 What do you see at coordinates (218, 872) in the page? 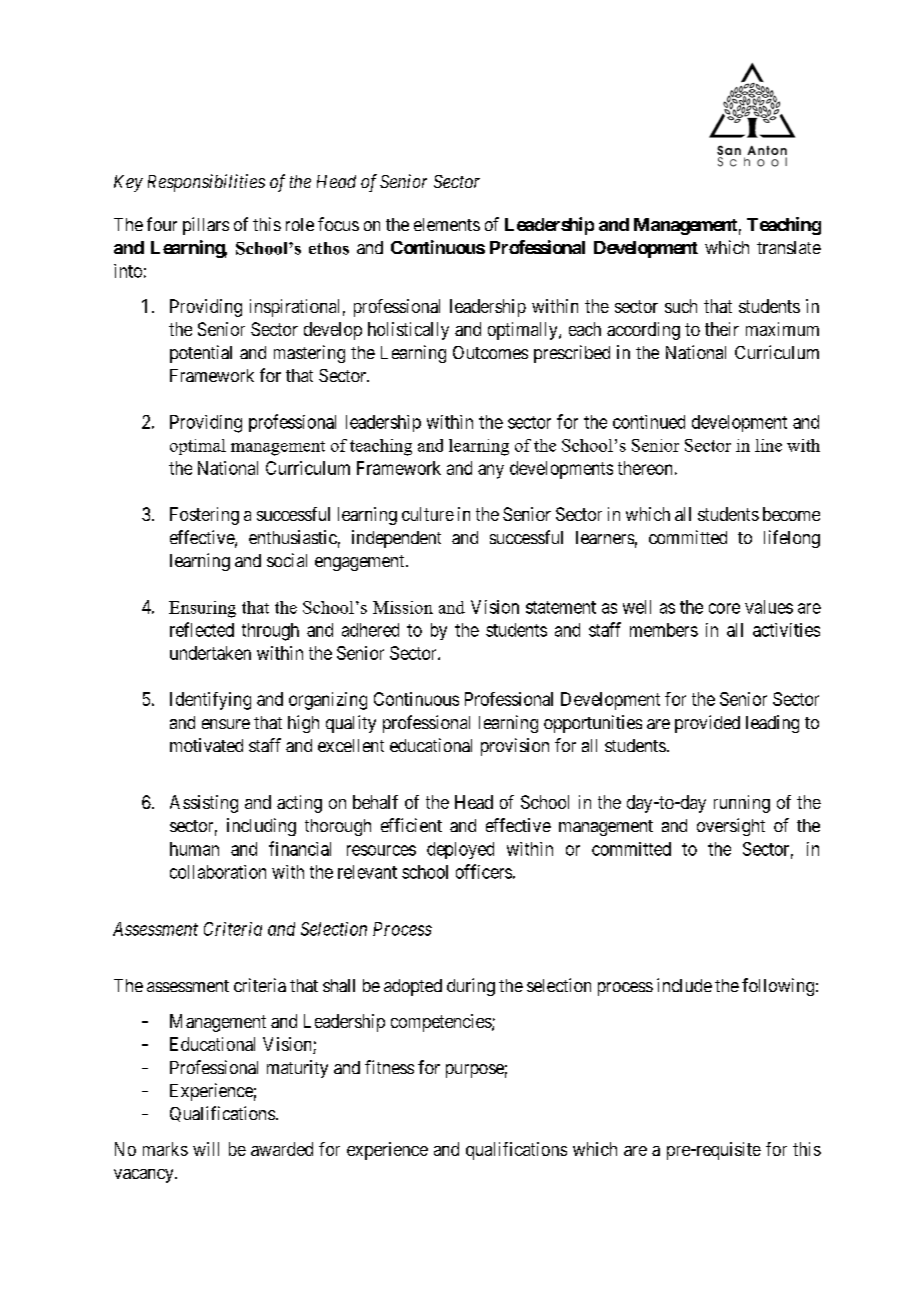
I see `collaboration` at bounding box center [218, 872].
